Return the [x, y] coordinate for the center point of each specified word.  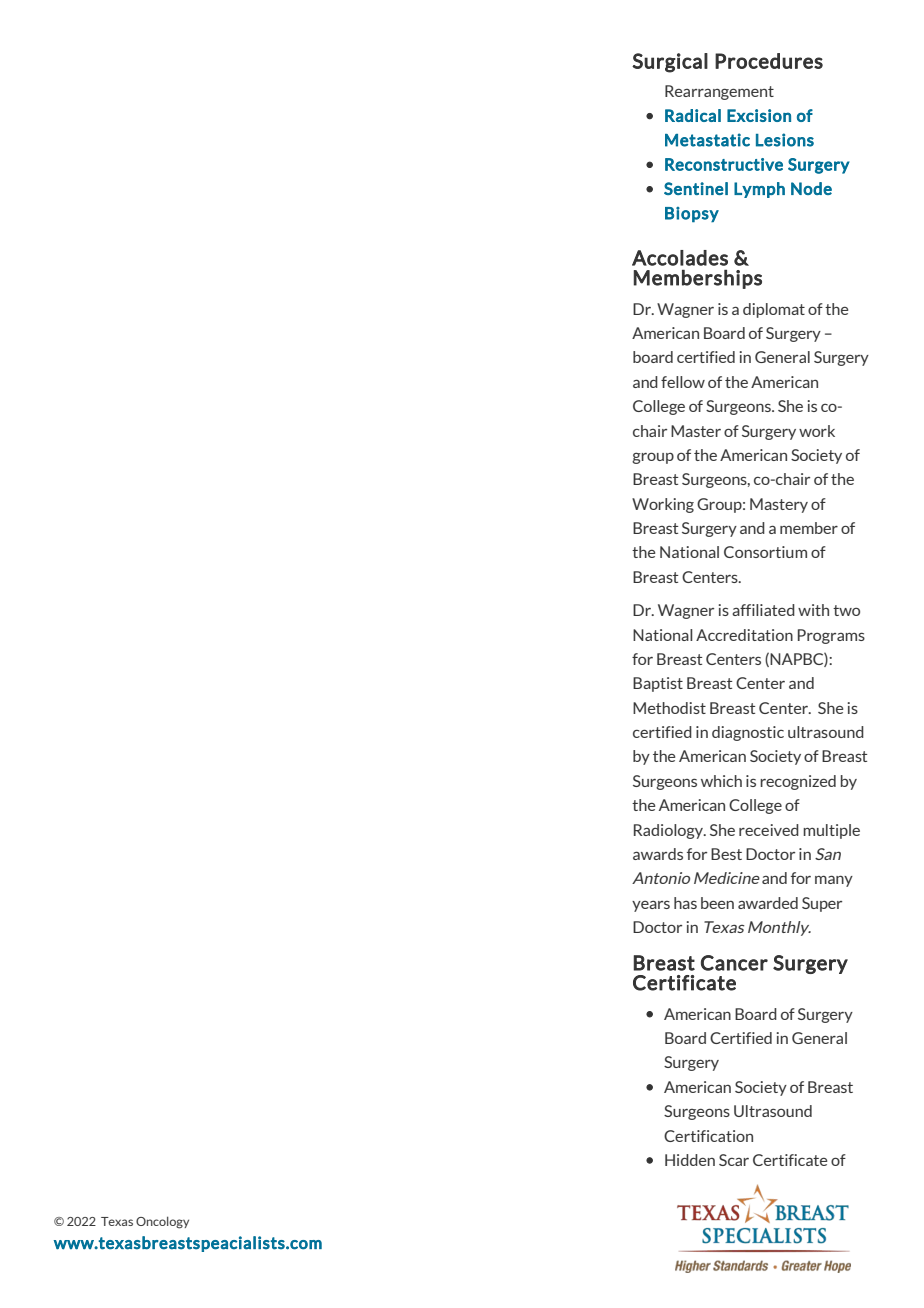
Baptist [658, 684]
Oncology [162, 1222]
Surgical [670, 63]
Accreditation [744, 635]
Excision [759, 115]
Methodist [669, 708]
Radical [693, 115]
